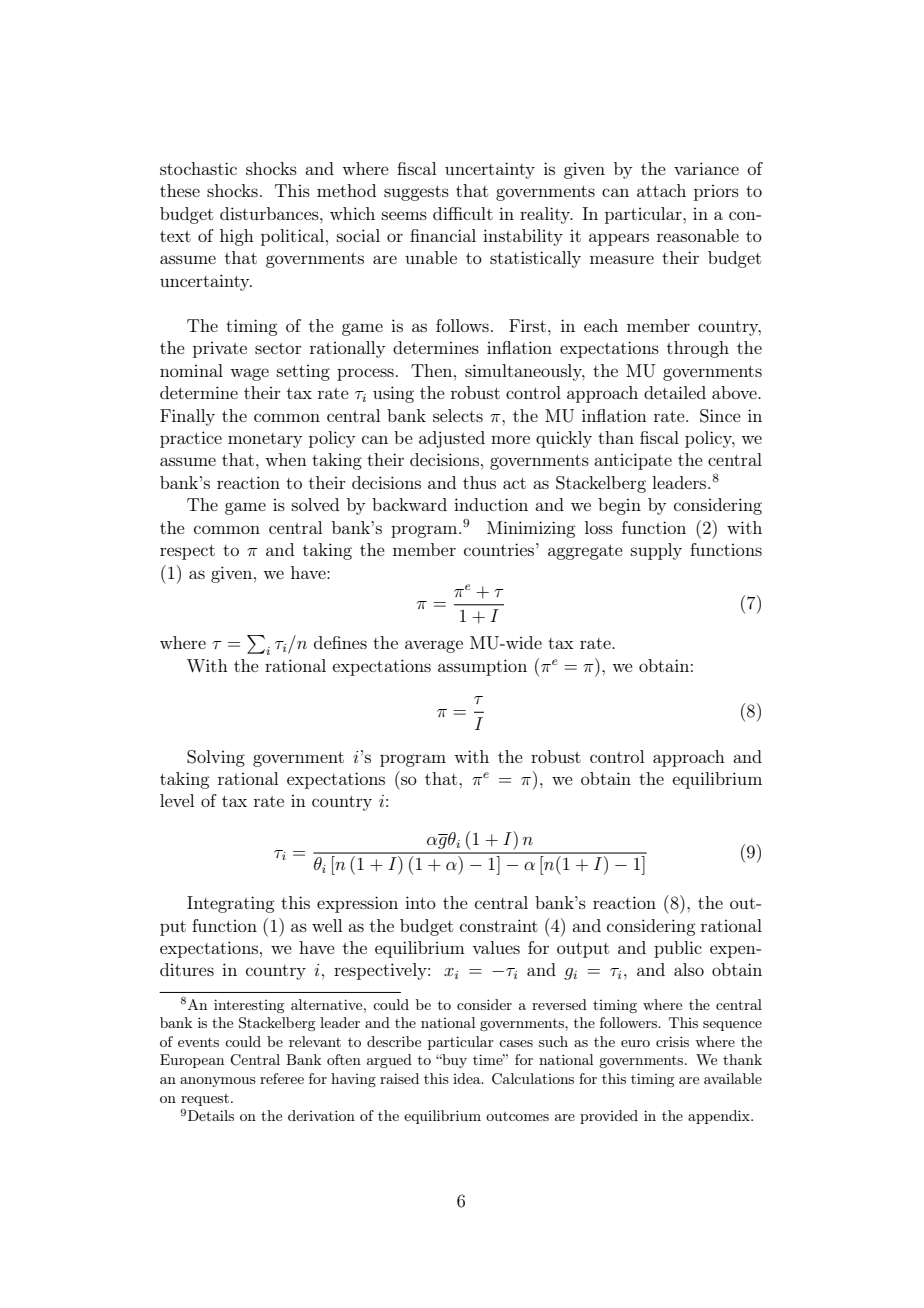 This screenshot has width=924, height=1308. I want to click on into, so click(420, 902).
